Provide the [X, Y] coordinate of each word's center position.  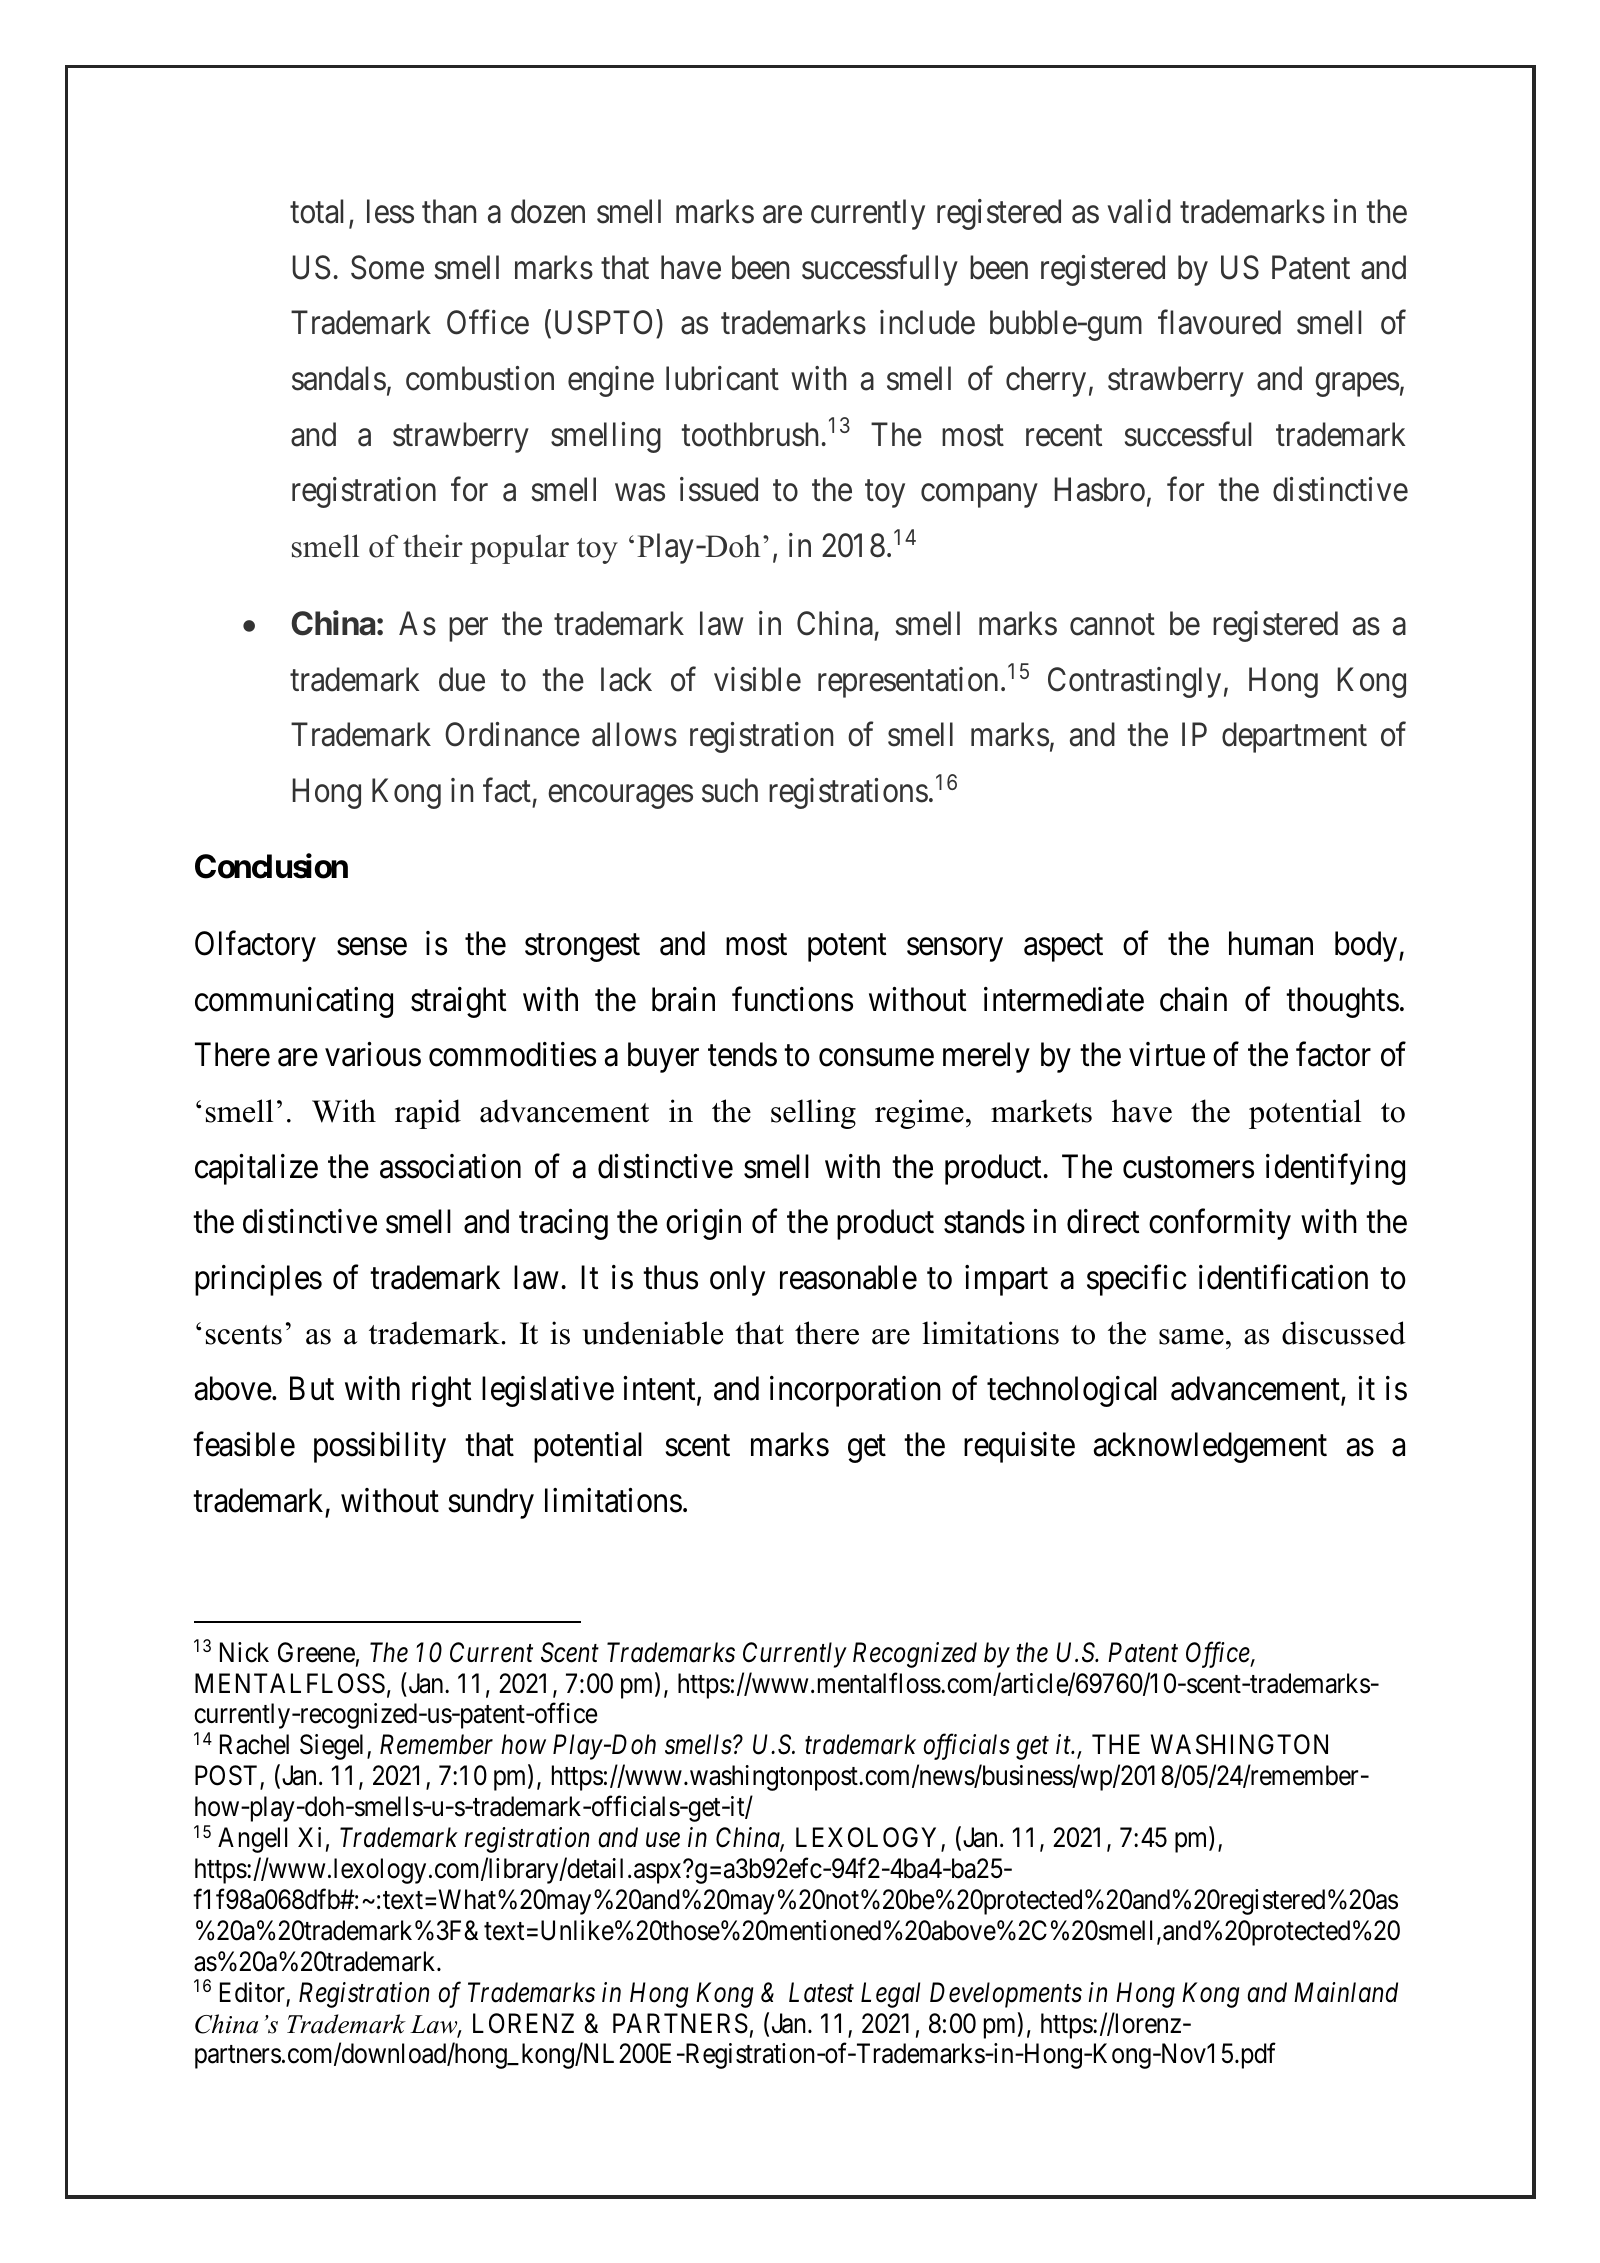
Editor [253, 1993]
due [462, 679]
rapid [428, 1114]
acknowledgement [1210, 1447]
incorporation [855, 1391]
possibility [380, 1447]
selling [813, 1114]
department [1294, 737]
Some [387, 267]
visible [757, 679]
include [927, 322]
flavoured [1219, 322]
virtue [1167, 1054]
